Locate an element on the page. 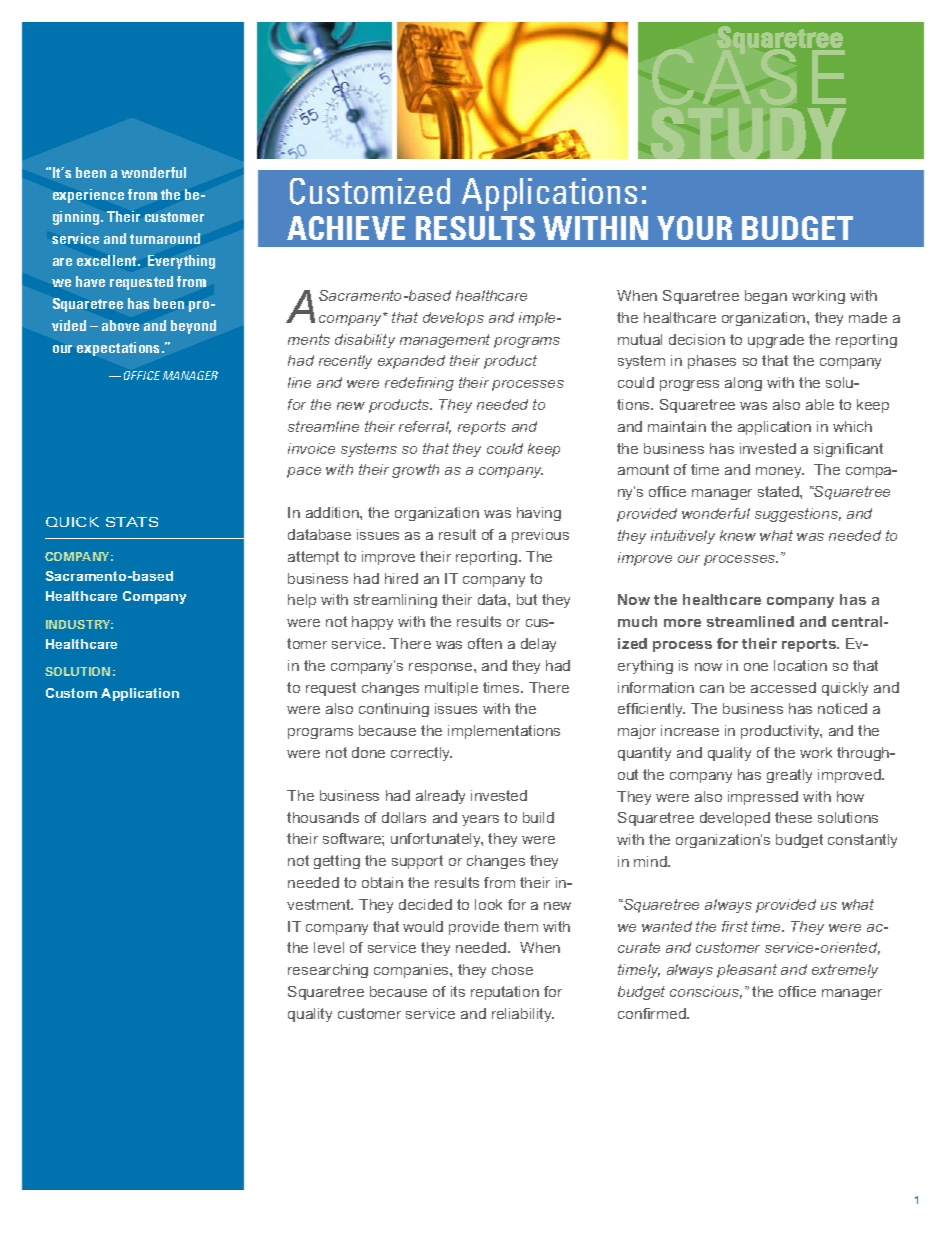  money is located at coordinates (780, 472).
